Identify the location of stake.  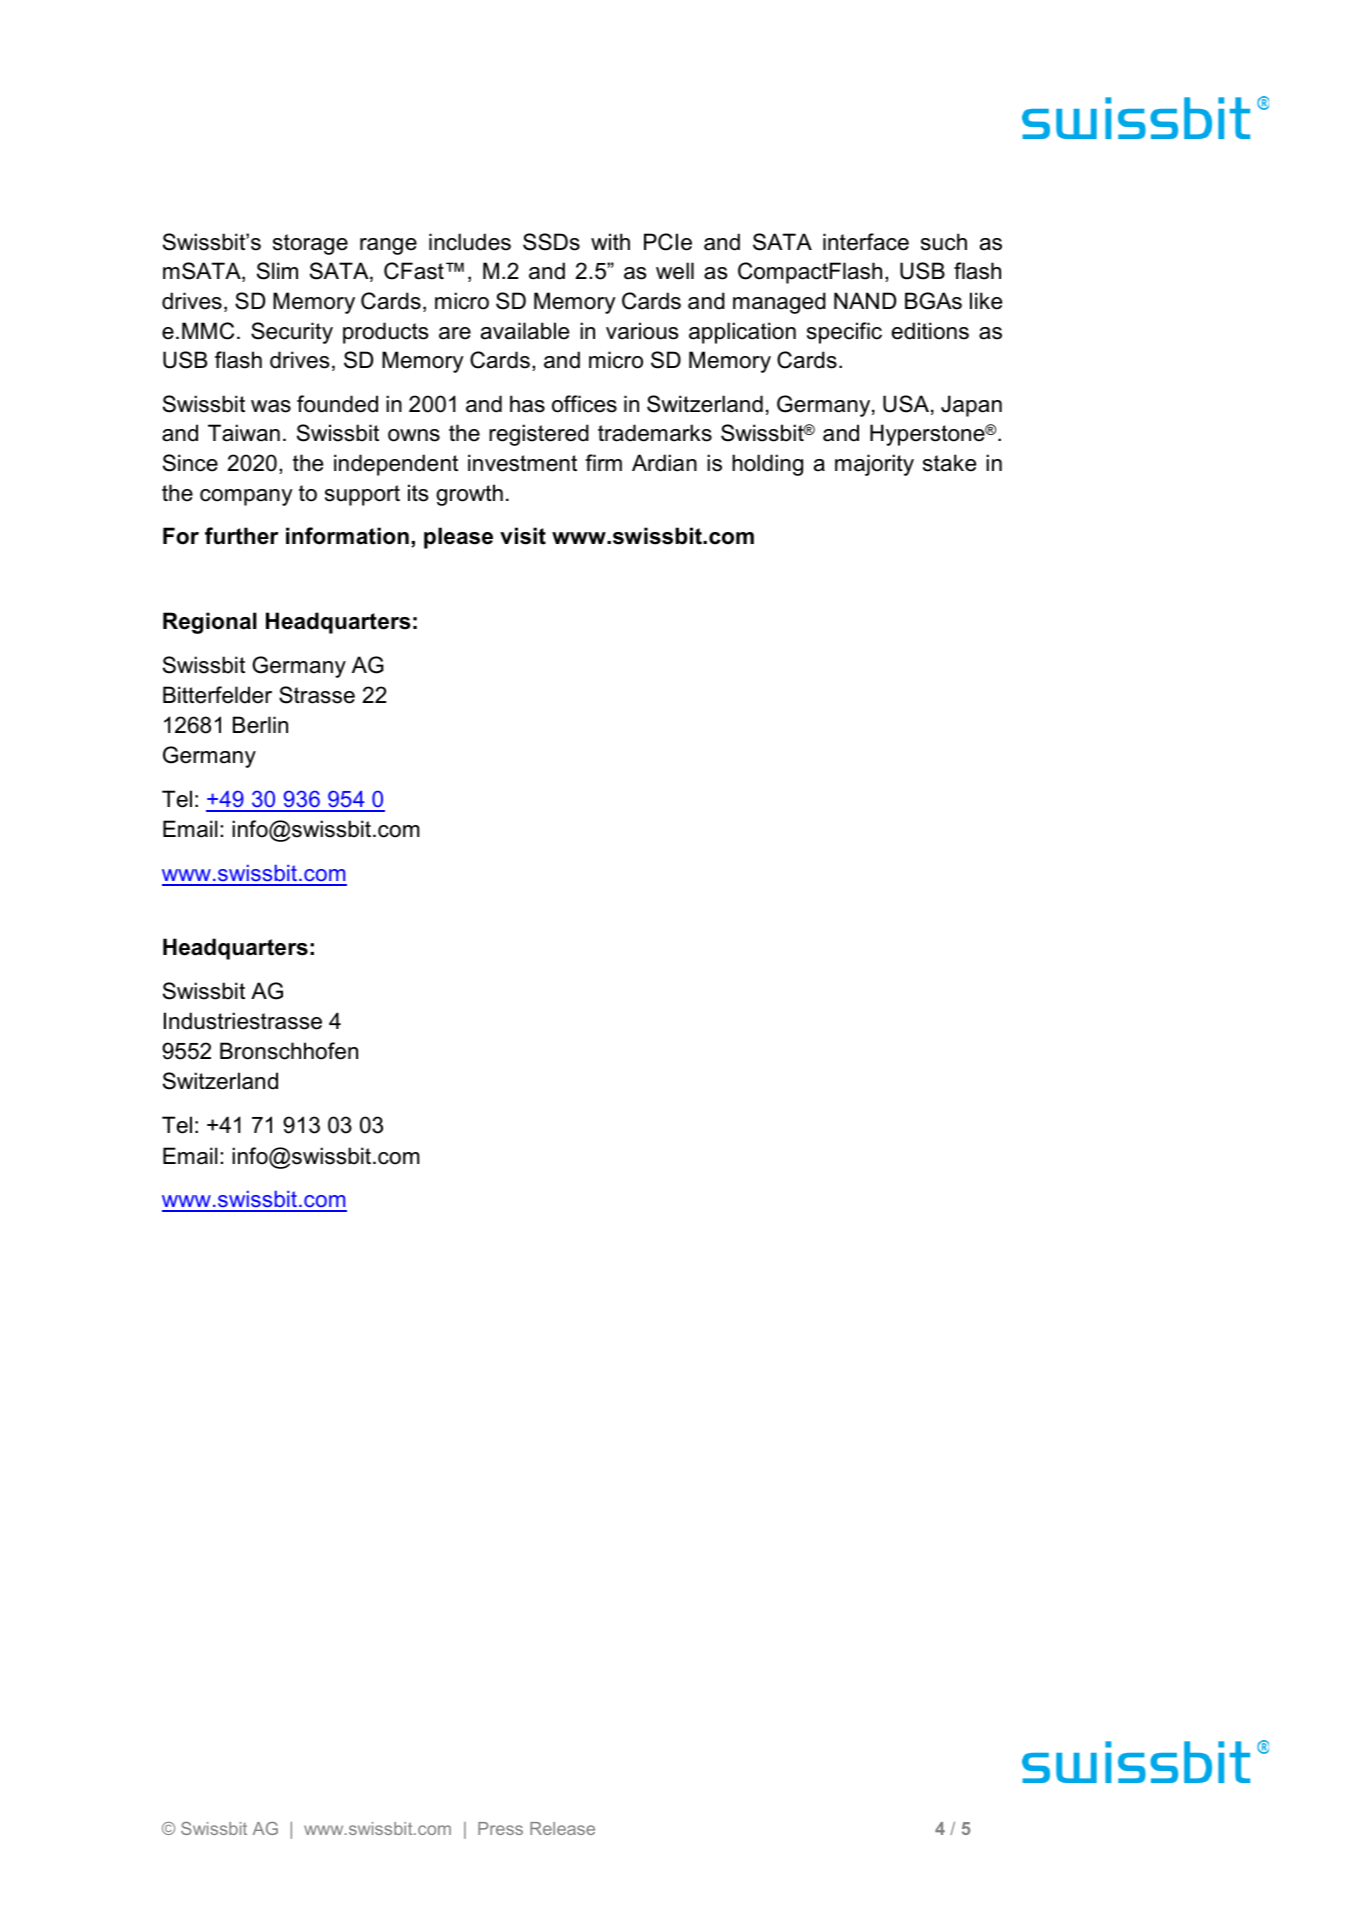
(949, 463).
